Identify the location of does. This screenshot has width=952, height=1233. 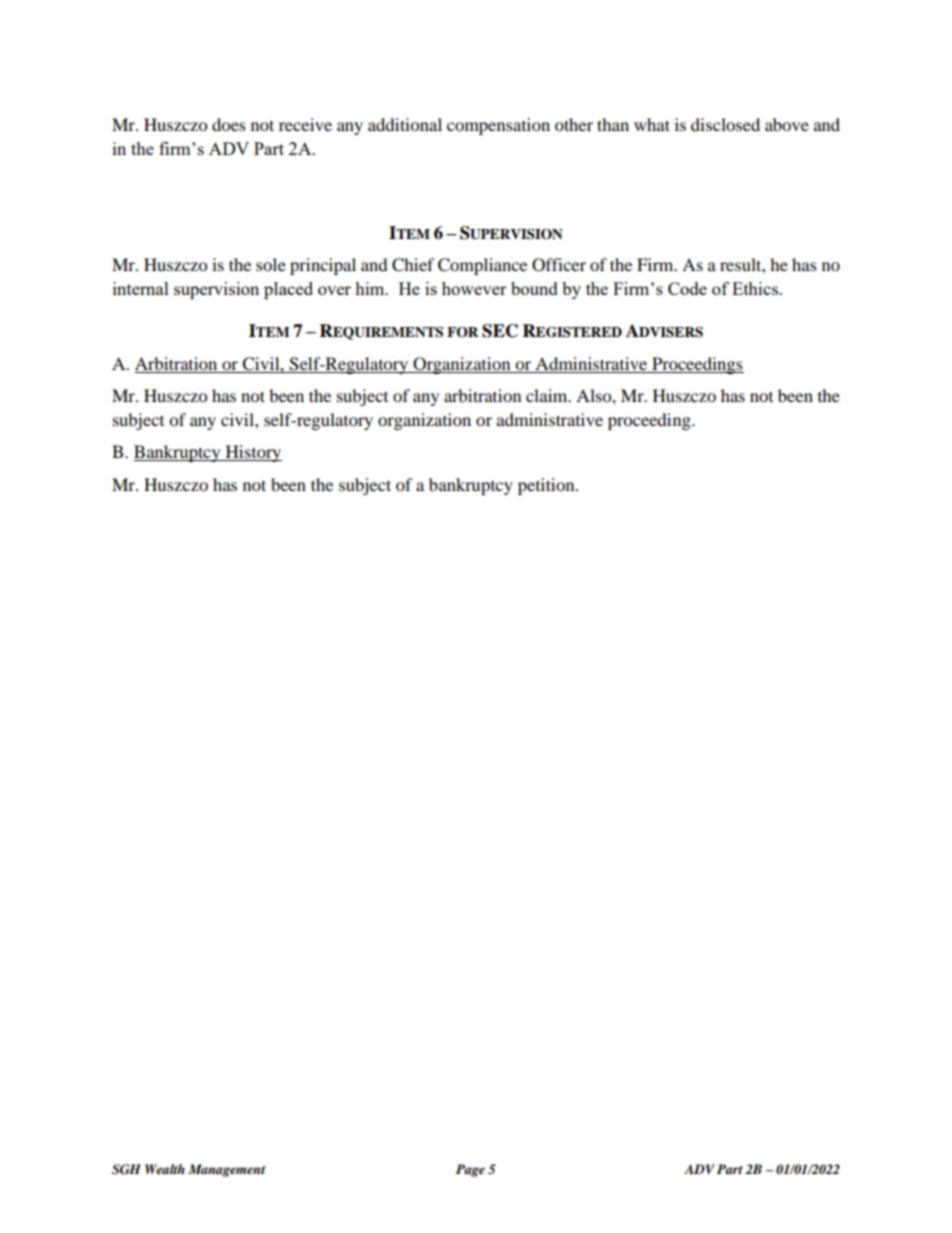
(229, 124).
